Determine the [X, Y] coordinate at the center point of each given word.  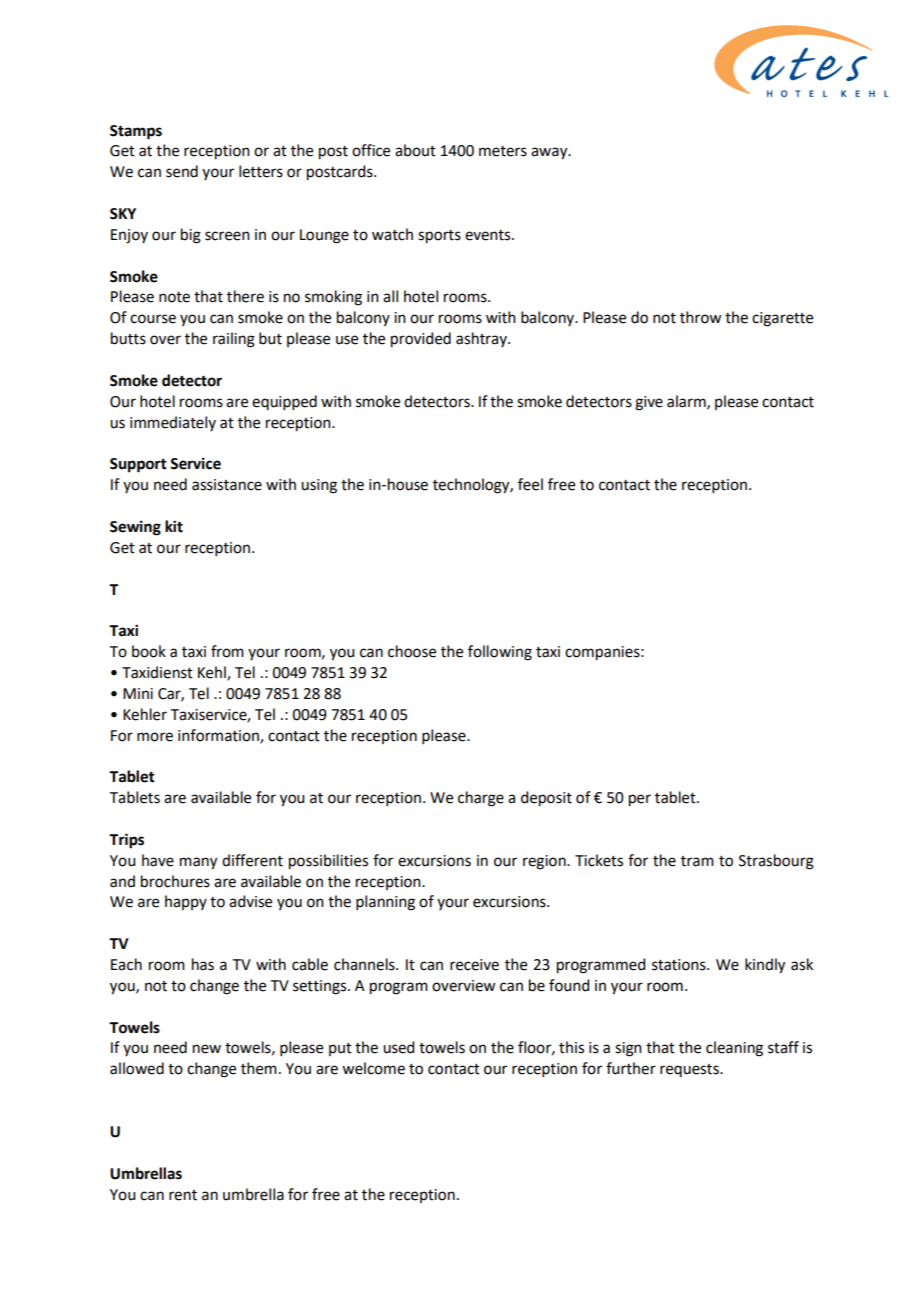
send [182, 171]
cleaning [734, 1049]
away [550, 153]
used [398, 1047]
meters [503, 151]
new [207, 1049]
